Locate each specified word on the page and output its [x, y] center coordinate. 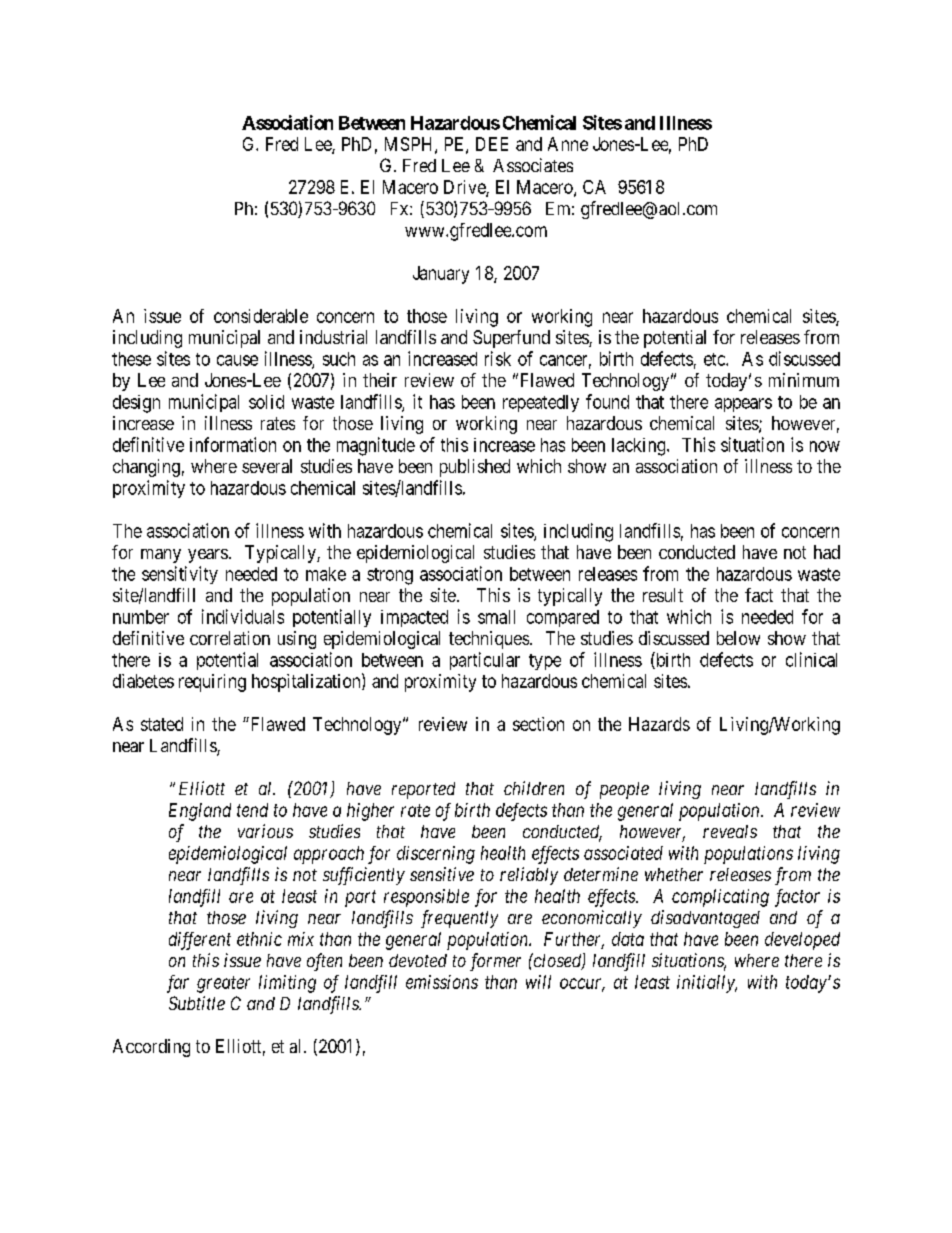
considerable [261, 316]
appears [743, 405]
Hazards [659, 724]
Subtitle [197, 1003]
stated [162, 724]
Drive [465, 188]
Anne [568, 144]
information [233, 444]
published [475, 468]
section [538, 724]
